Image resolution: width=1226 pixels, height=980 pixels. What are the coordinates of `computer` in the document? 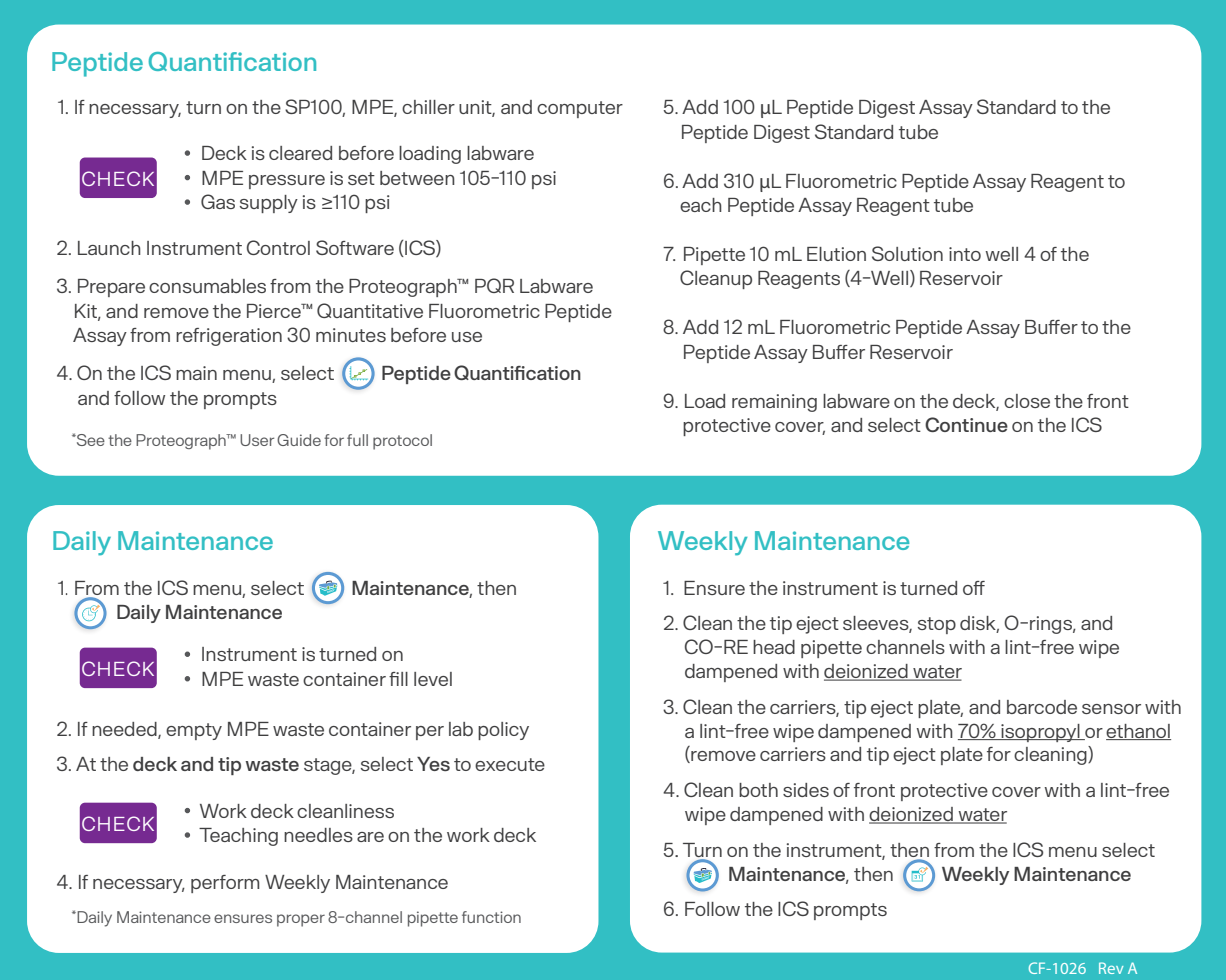 It's located at (580, 109).
